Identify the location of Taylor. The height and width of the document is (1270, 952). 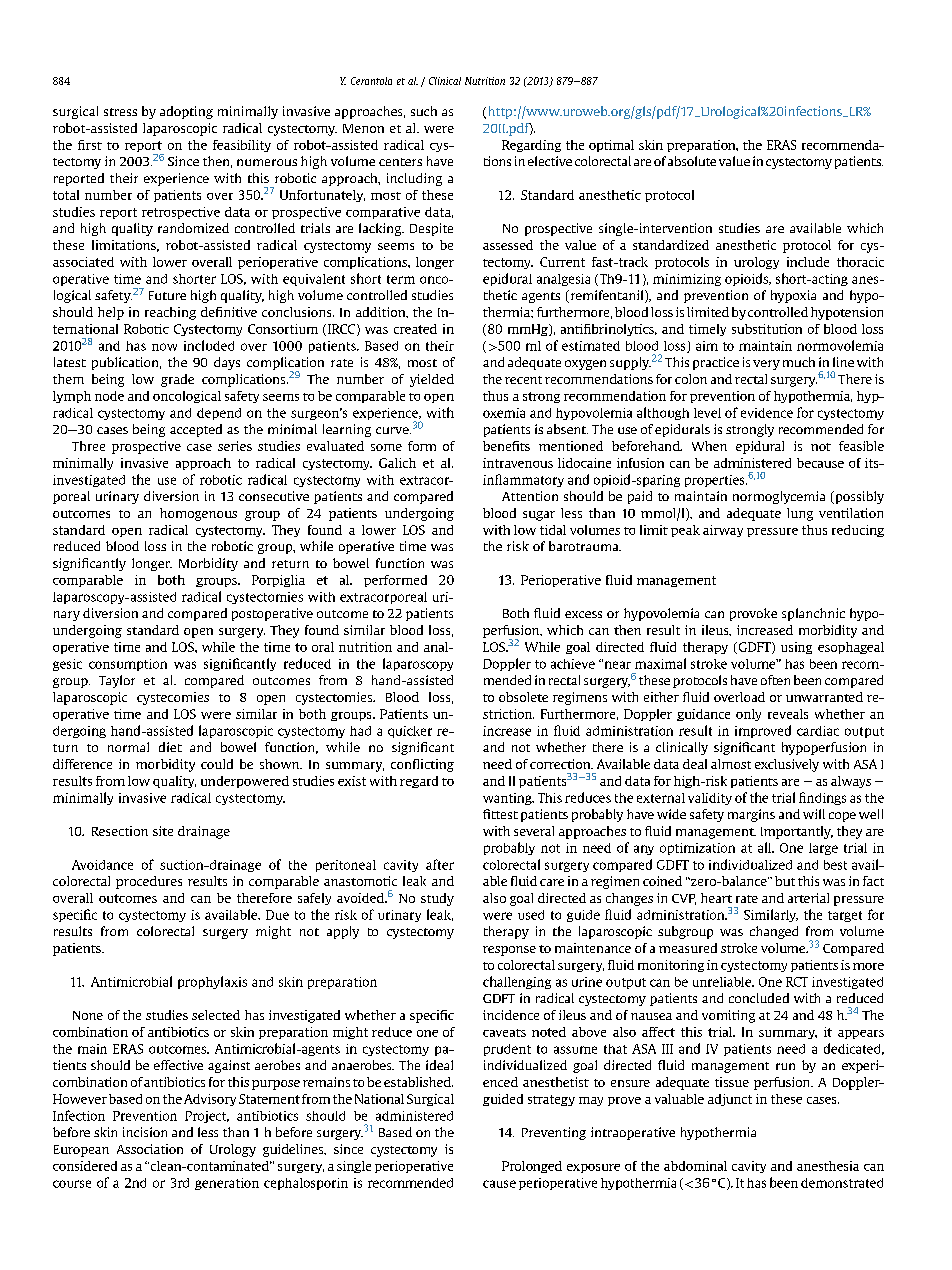
(117, 681).
